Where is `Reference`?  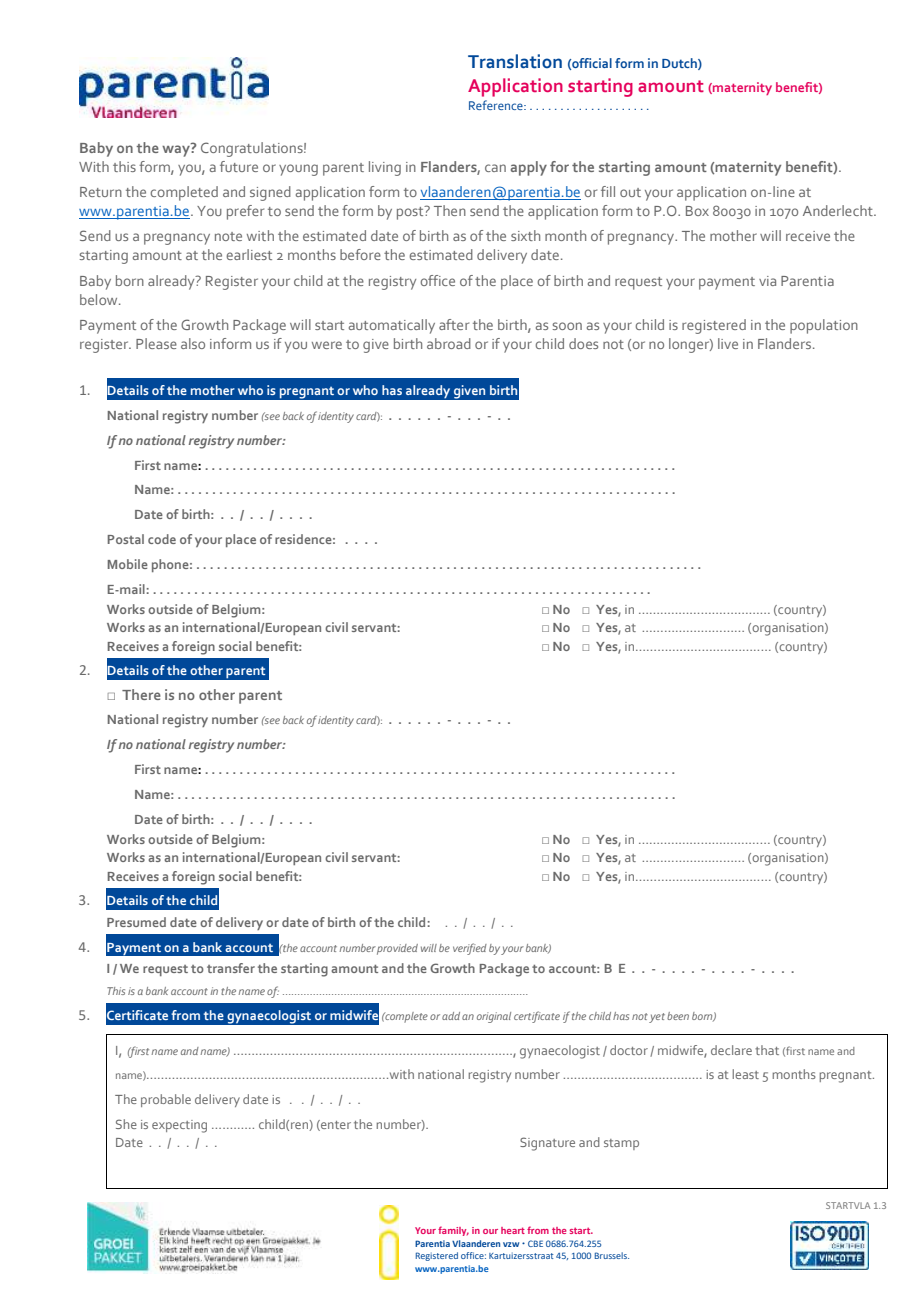 Reference is located at coordinates (497, 105).
